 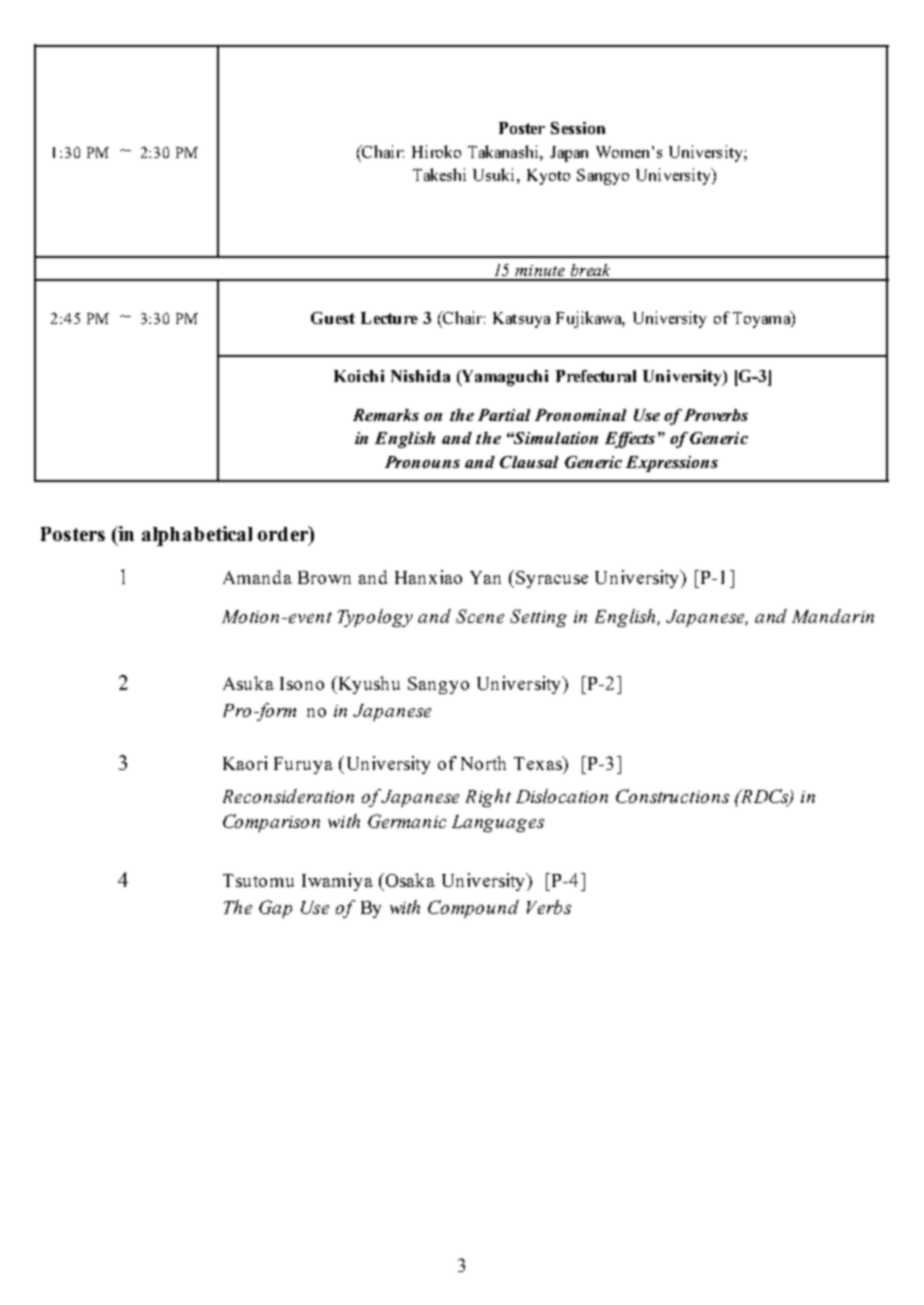 I want to click on Compound, so click(x=473, y=909).
